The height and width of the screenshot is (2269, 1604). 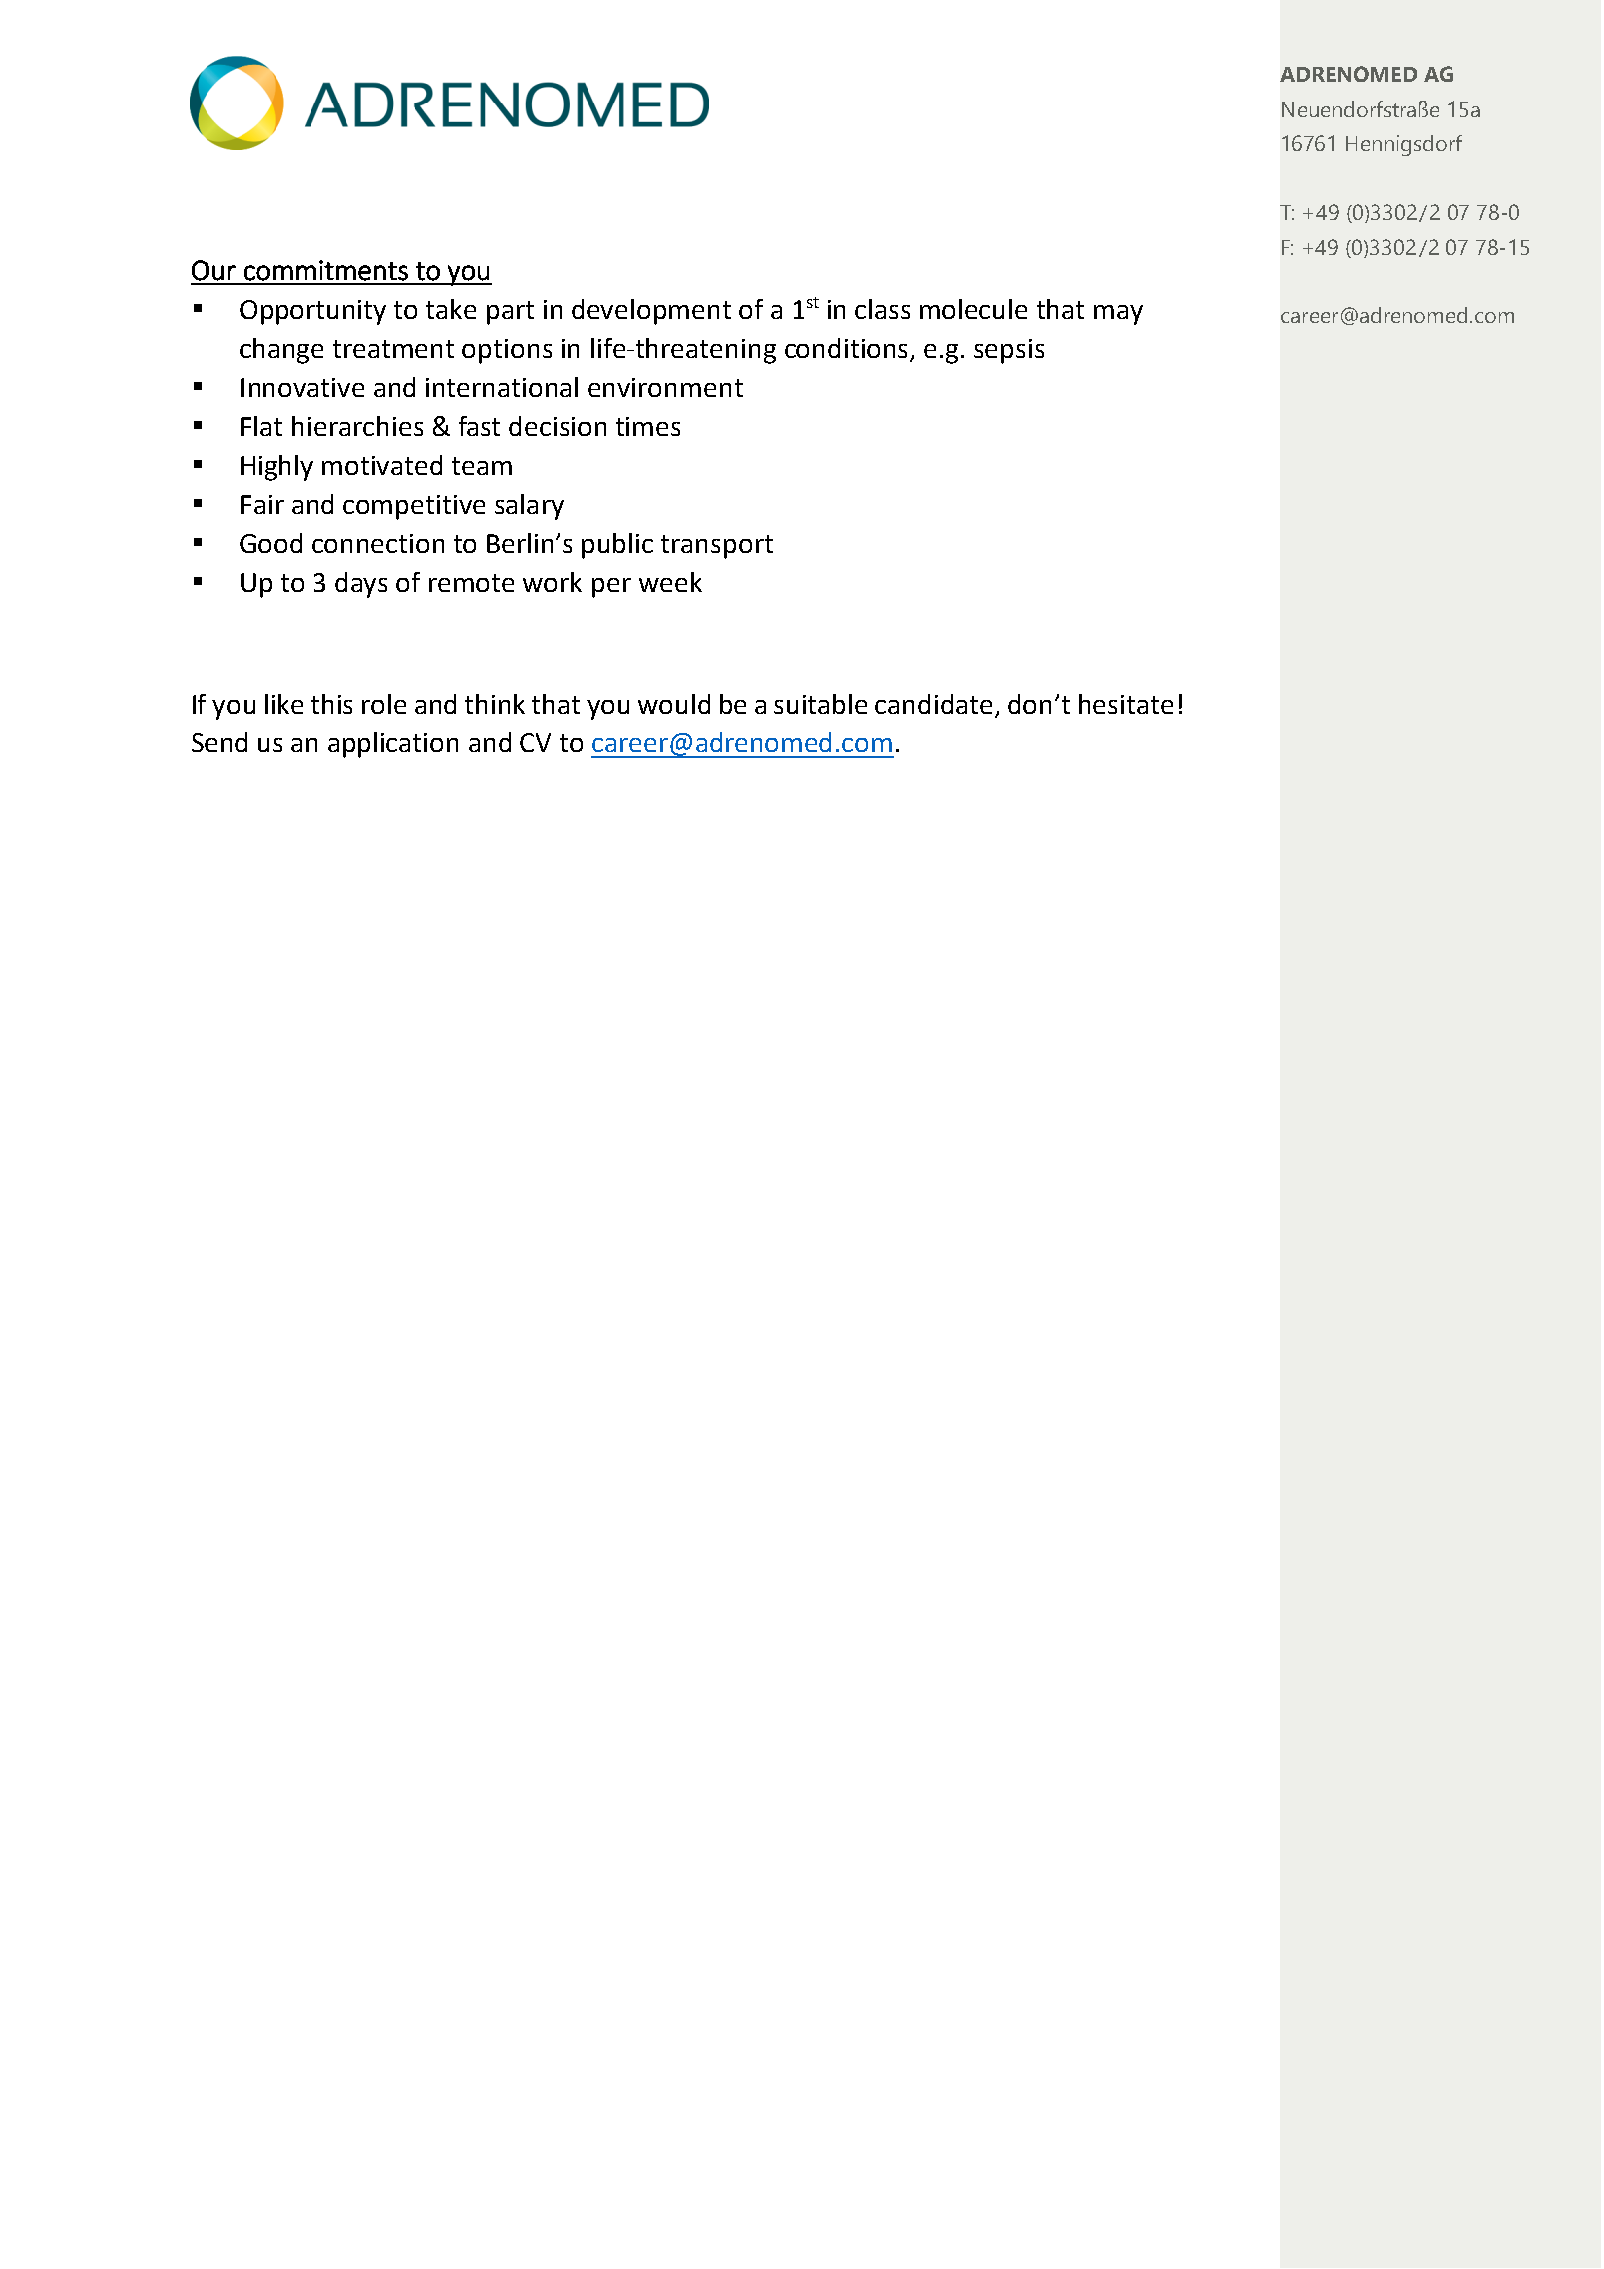 I want to click on development, so click(x=651, y=312).
